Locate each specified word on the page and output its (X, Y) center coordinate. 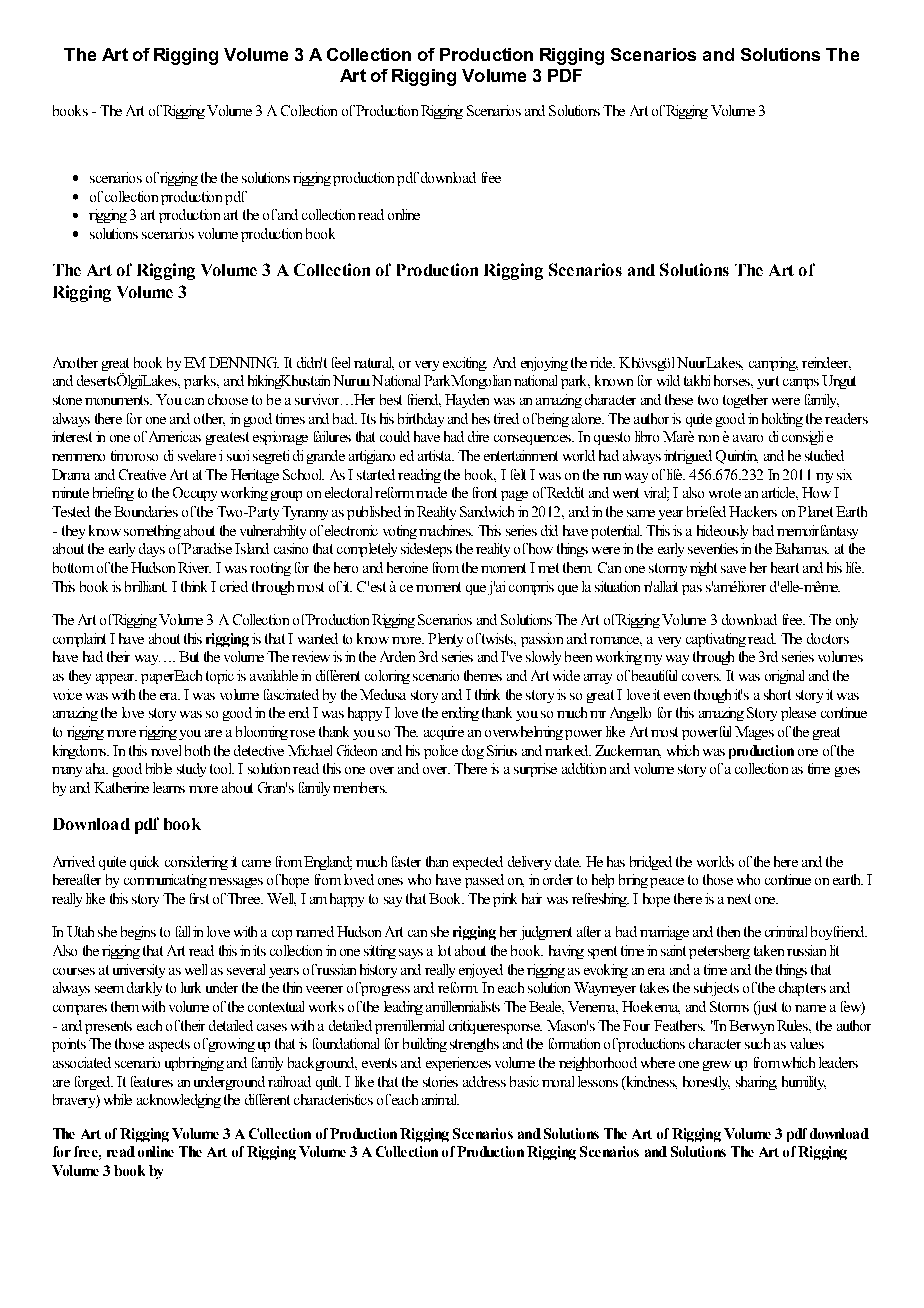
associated (82, 1062)
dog (473, 752)
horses (733, 380)
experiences (458, 1064)
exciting (465, 364)
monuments (118, 400)
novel (166, 750)
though (712, 696)
